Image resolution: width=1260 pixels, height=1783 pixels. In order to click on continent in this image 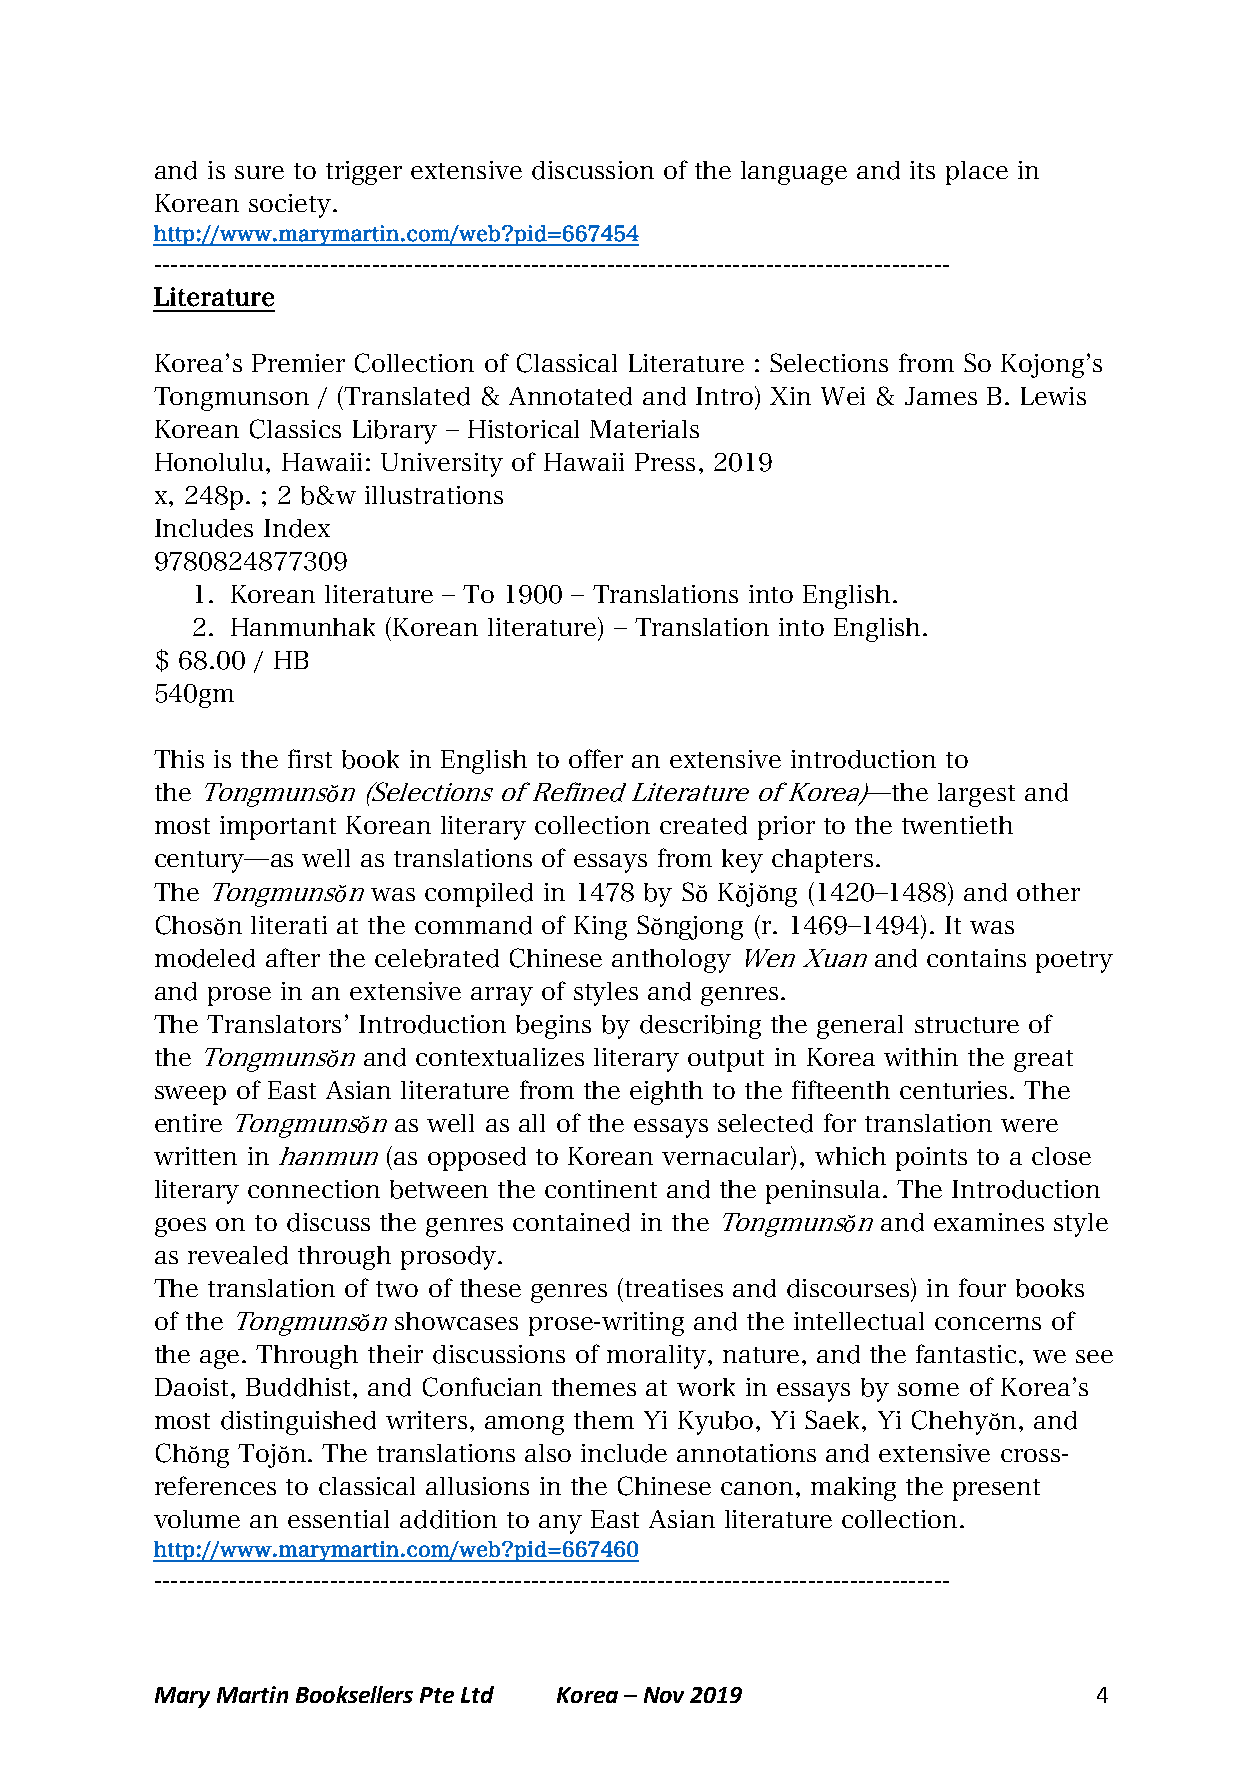, I will do `click(601, 1189)`.
